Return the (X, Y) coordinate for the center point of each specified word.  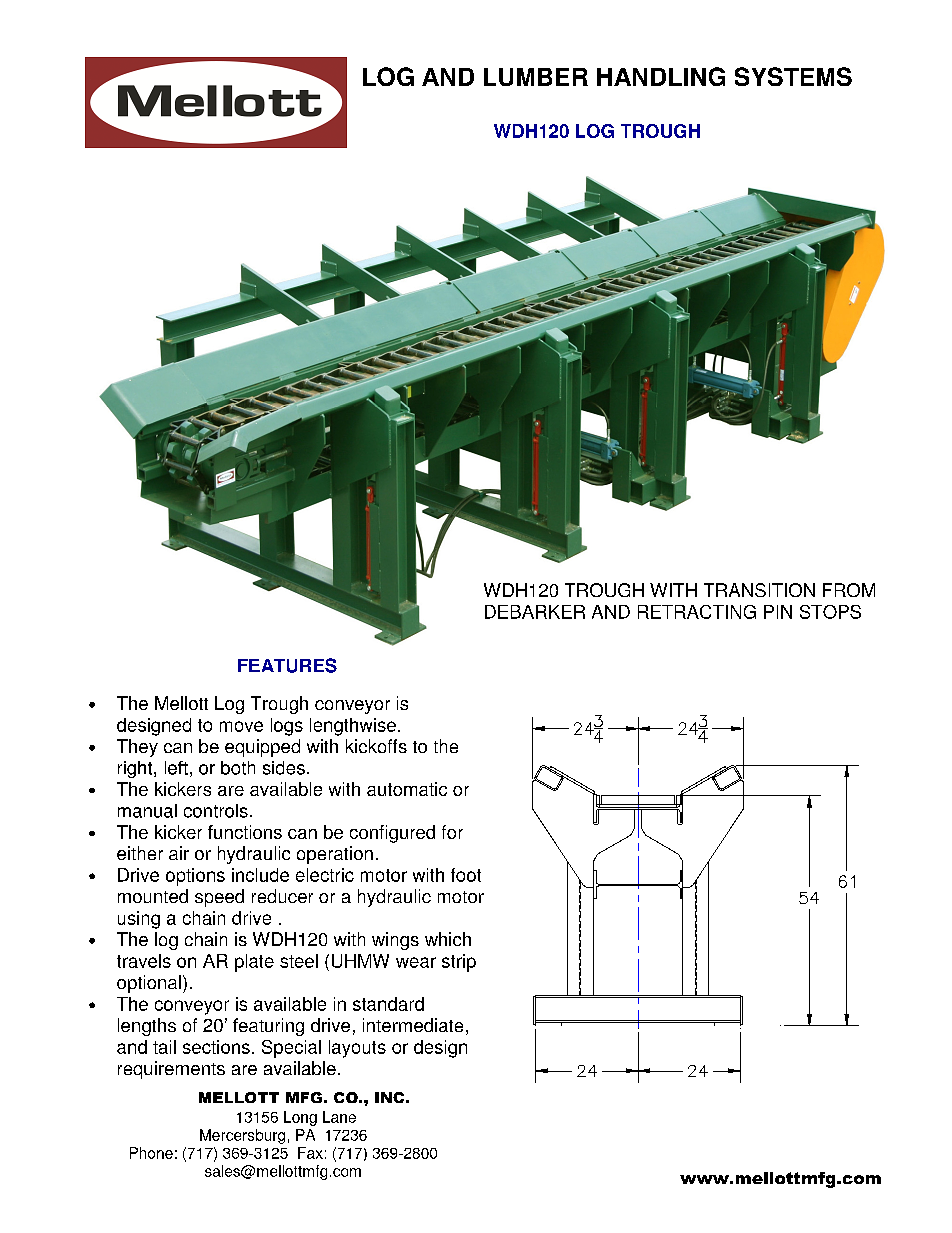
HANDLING (661, 76)
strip (459, 963)
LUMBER (536, 77)
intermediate (413, 1025)
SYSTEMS (793, 76)
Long (300, 1118)
